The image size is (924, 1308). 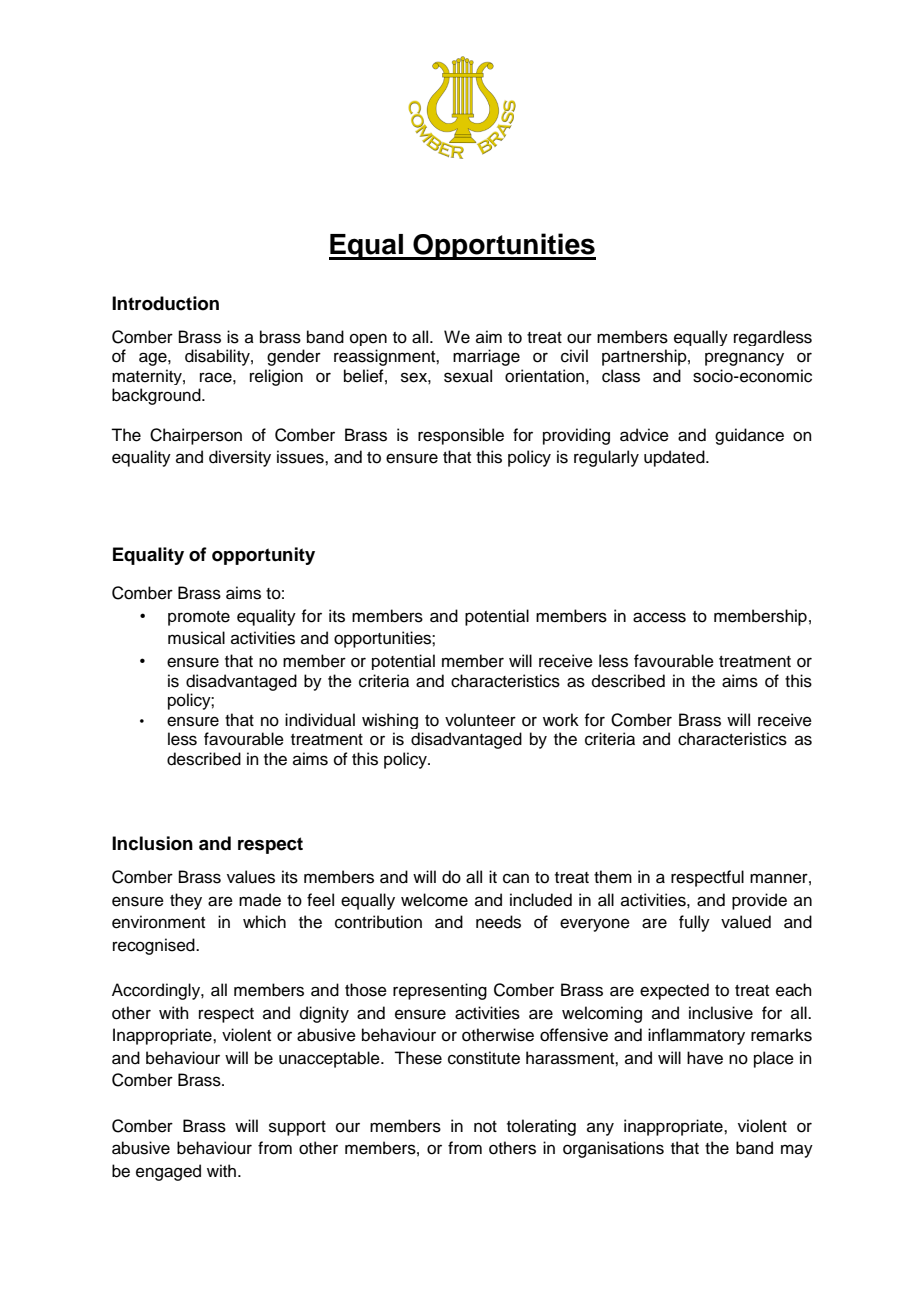 I want to click on Introduction, so click(x=165, y=303).
